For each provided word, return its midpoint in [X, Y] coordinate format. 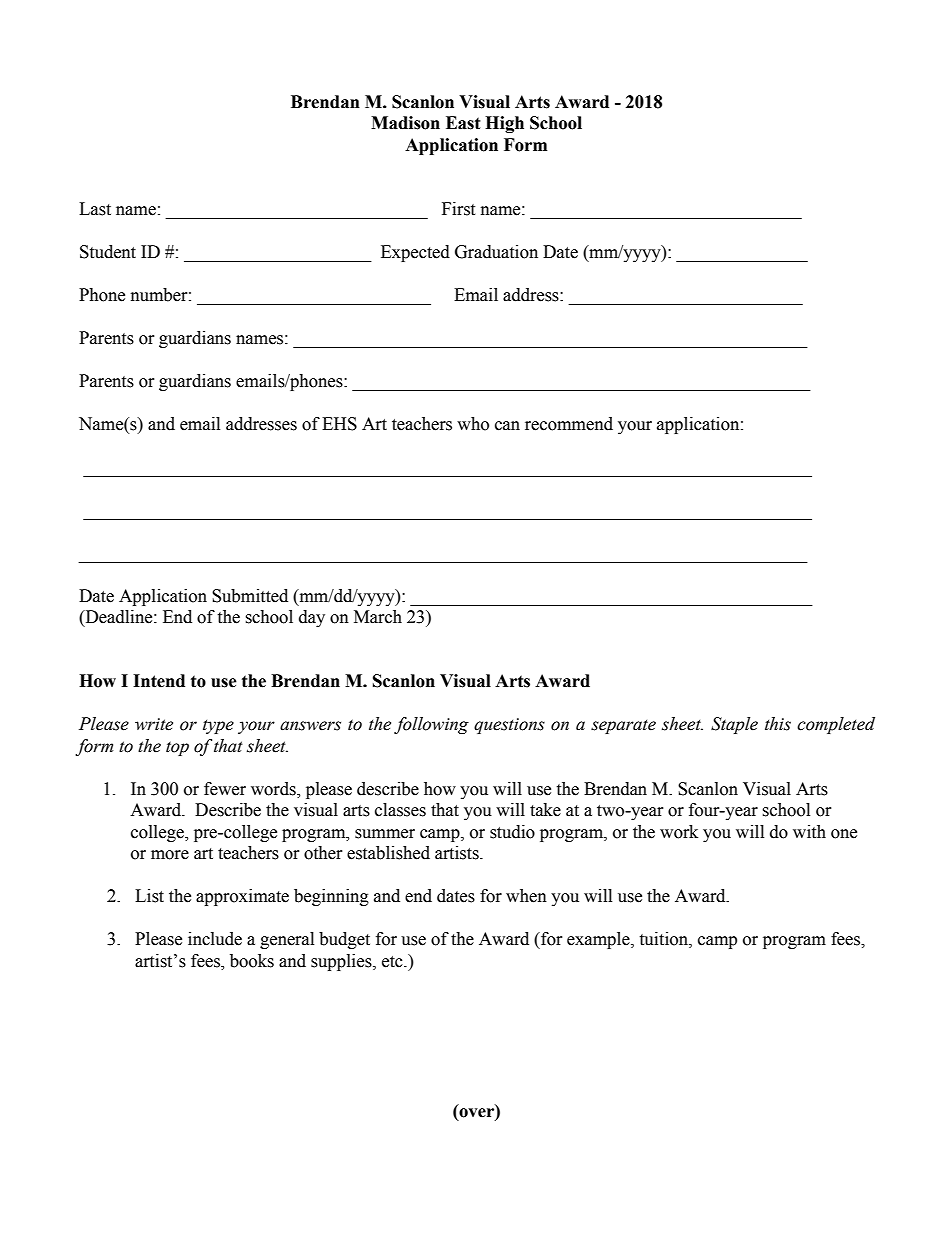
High [504, 124]
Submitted [250, 596]
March [378, 617]
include [215, 939]
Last [95, 209]
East [463, 123]
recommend [569, 424]
